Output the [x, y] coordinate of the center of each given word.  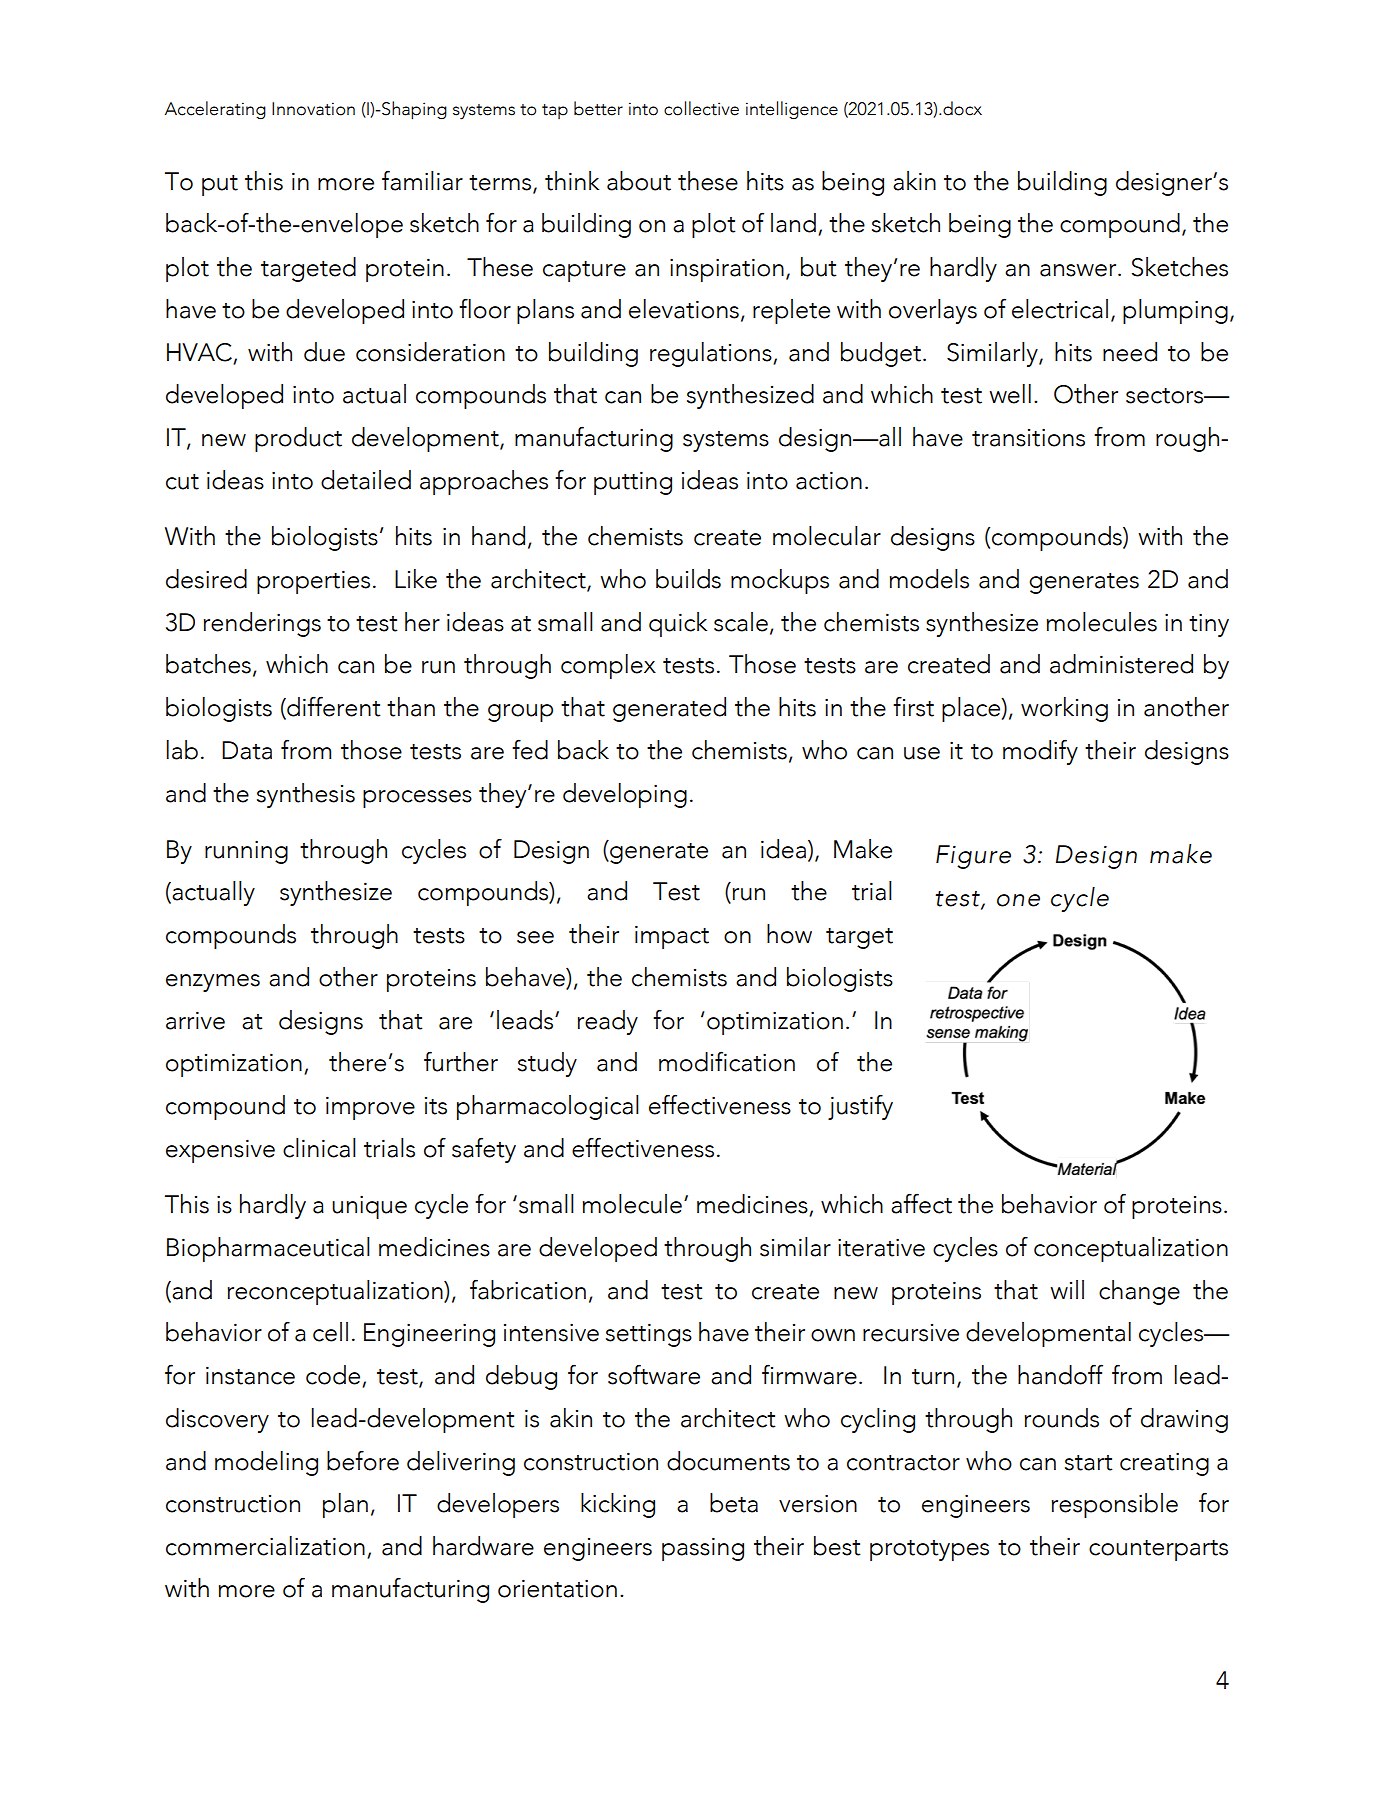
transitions [1028, 437]
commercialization [265, 1546]
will [1067, 1289]
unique [369, 1207]
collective [701, 108]
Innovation [313, 109]
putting [633, 483]
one [1018, 900]
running [246, 852]
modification [727, 1061]
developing [625, 795]
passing [703, 1549]
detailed [366, 480]
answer [1079, 270]
